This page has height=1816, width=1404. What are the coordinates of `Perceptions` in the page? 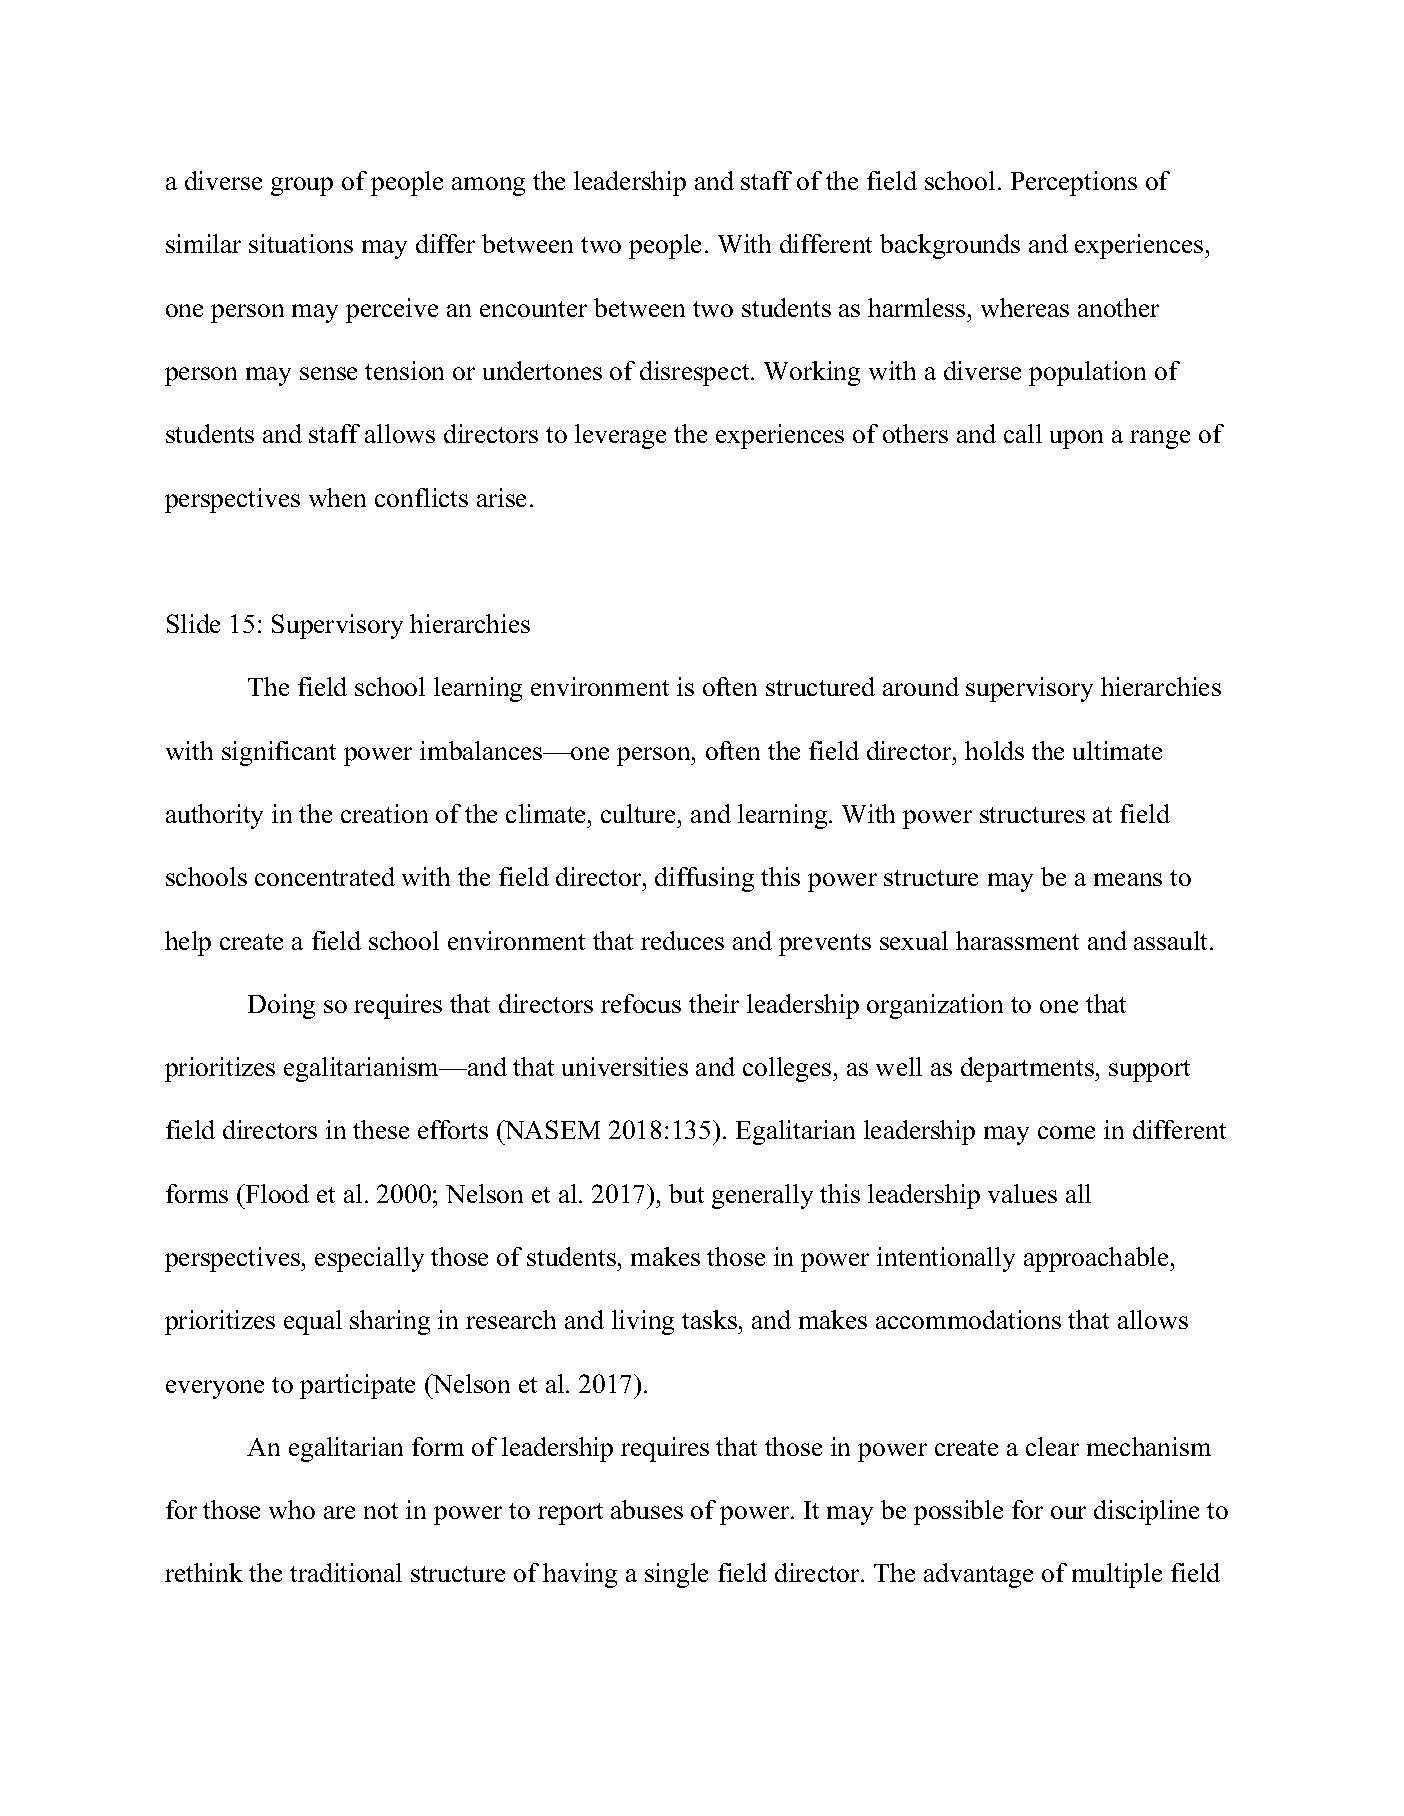 It's located at (1074, 183).
